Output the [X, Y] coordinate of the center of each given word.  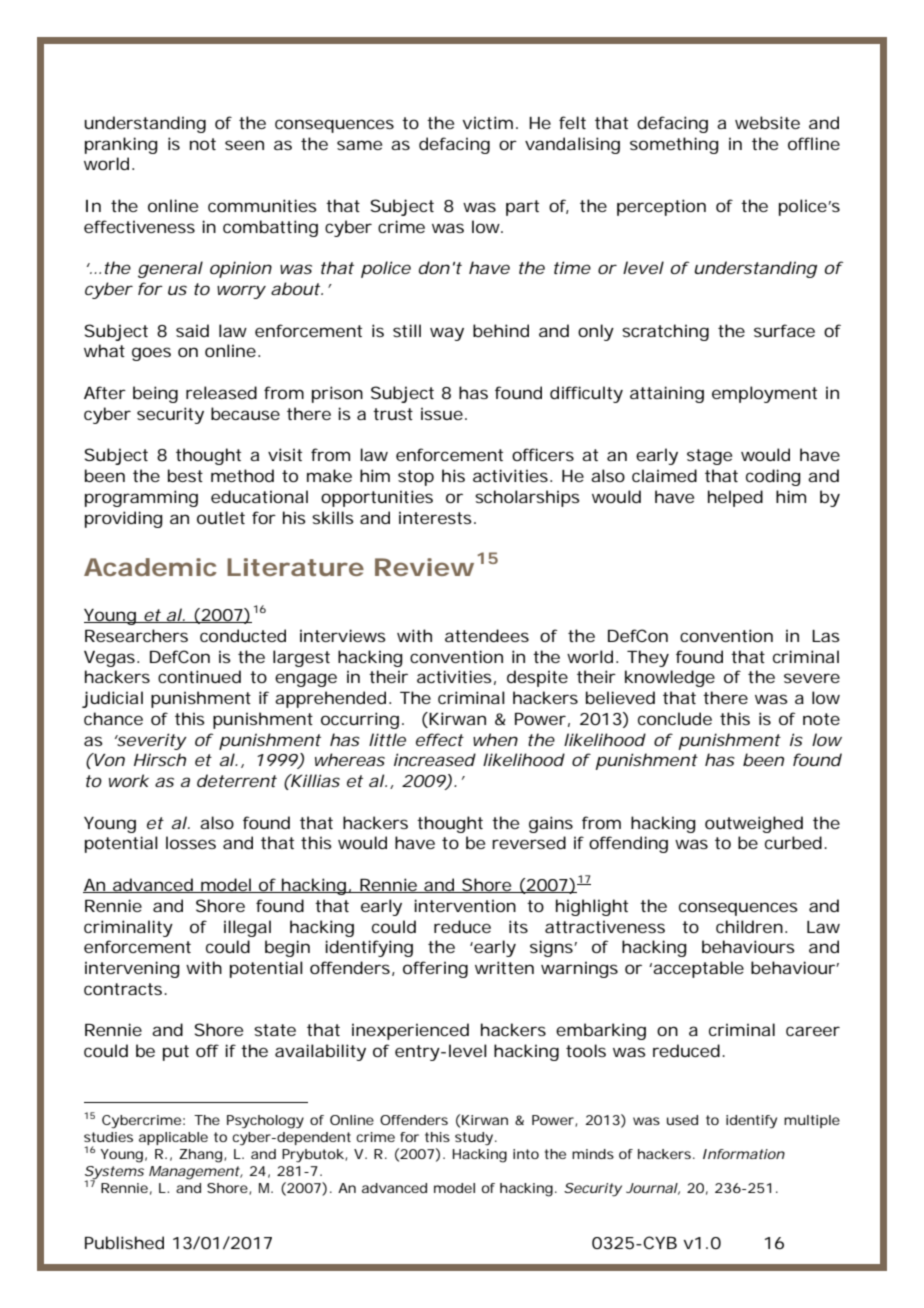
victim [487, 122]
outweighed [754, 824]
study [474, 1139]
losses [191, 842]
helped [735, 498]
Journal [652, 1188]
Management [195, 1173]
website [767, 122]
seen [244, 145]
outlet [221, 517]
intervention [465, 905]
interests [435, 517]
